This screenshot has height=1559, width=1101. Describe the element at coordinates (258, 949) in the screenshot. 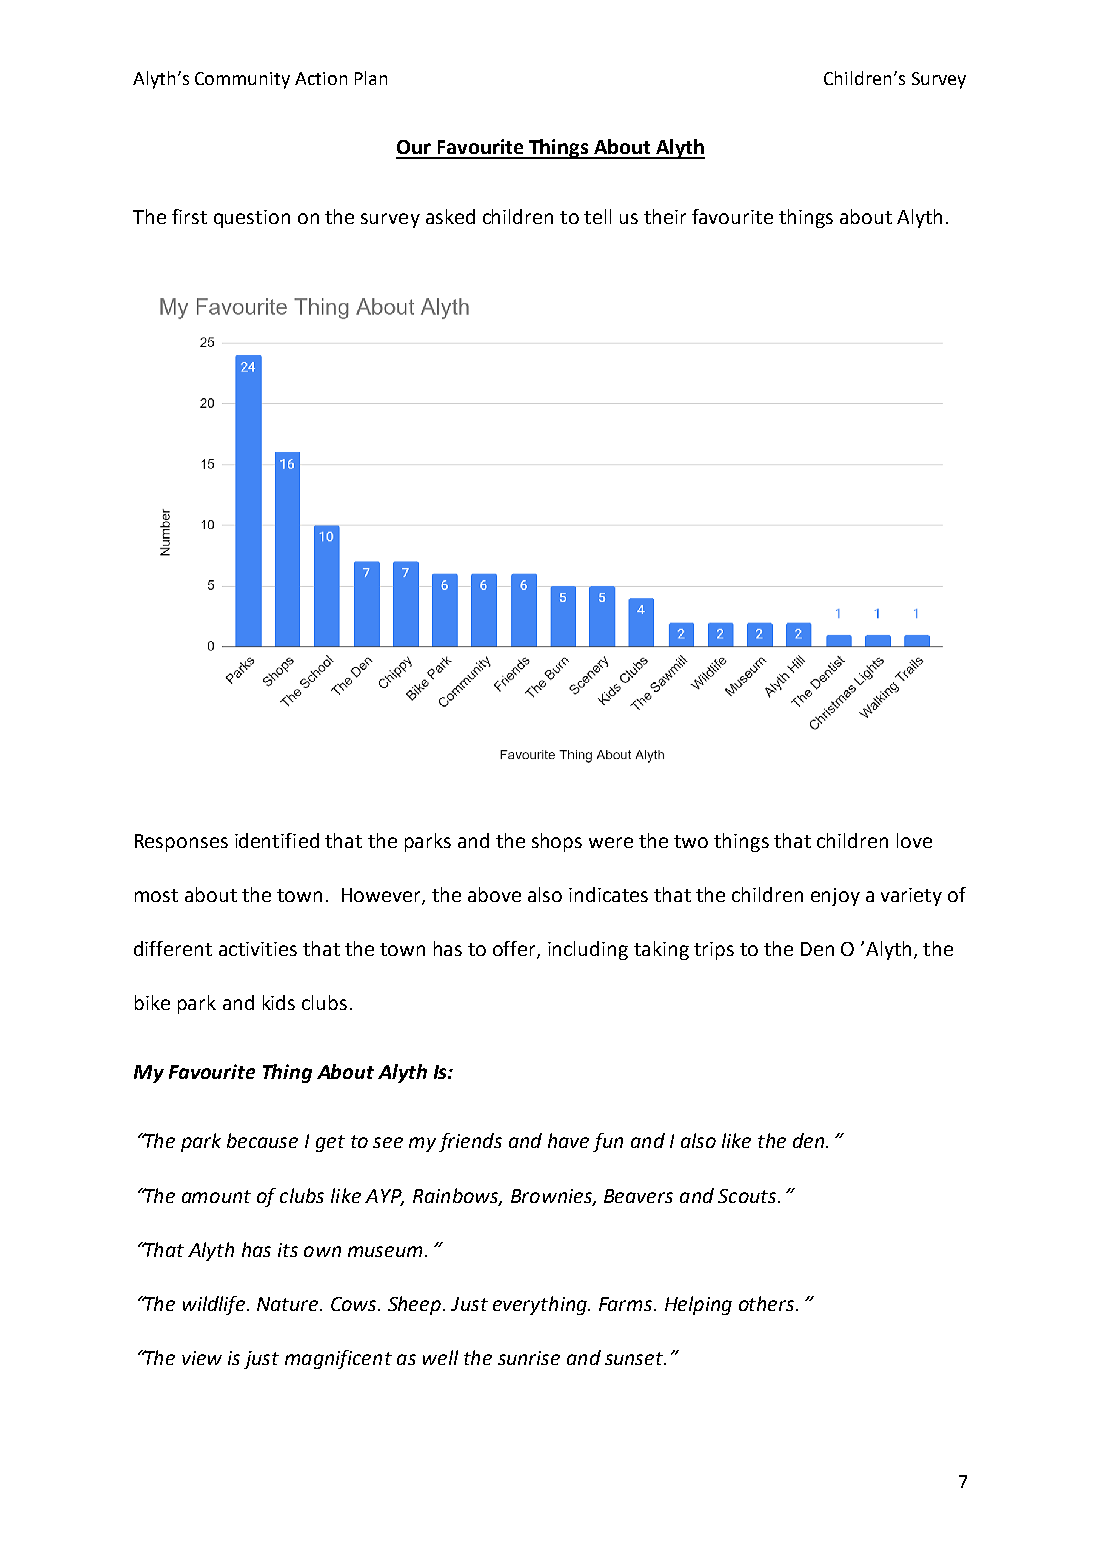

I see `activities` at that location.
